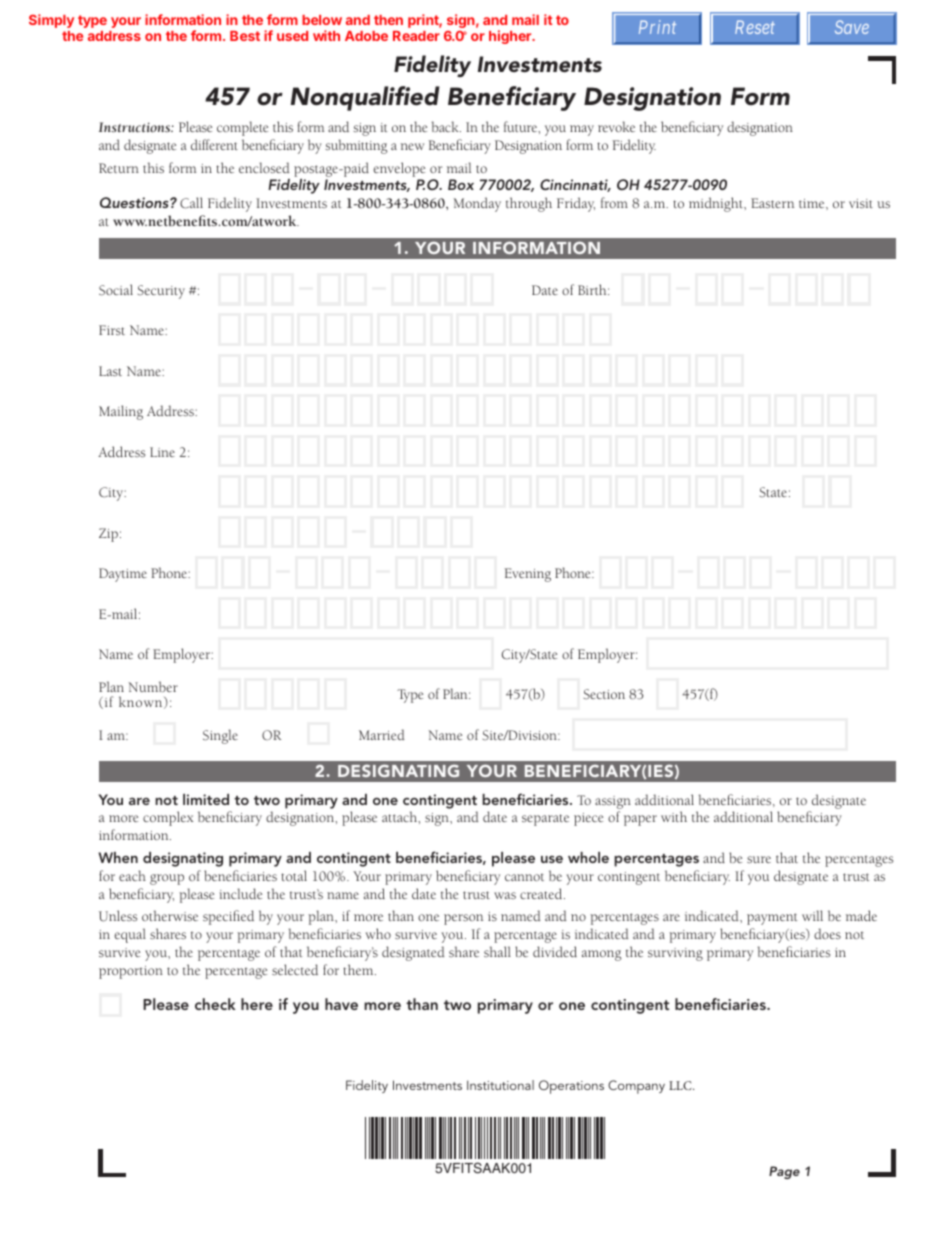  What do you see at coordinates (604, 694) in the screenshot?
I see `Section` at bounding box center [604, 694].
